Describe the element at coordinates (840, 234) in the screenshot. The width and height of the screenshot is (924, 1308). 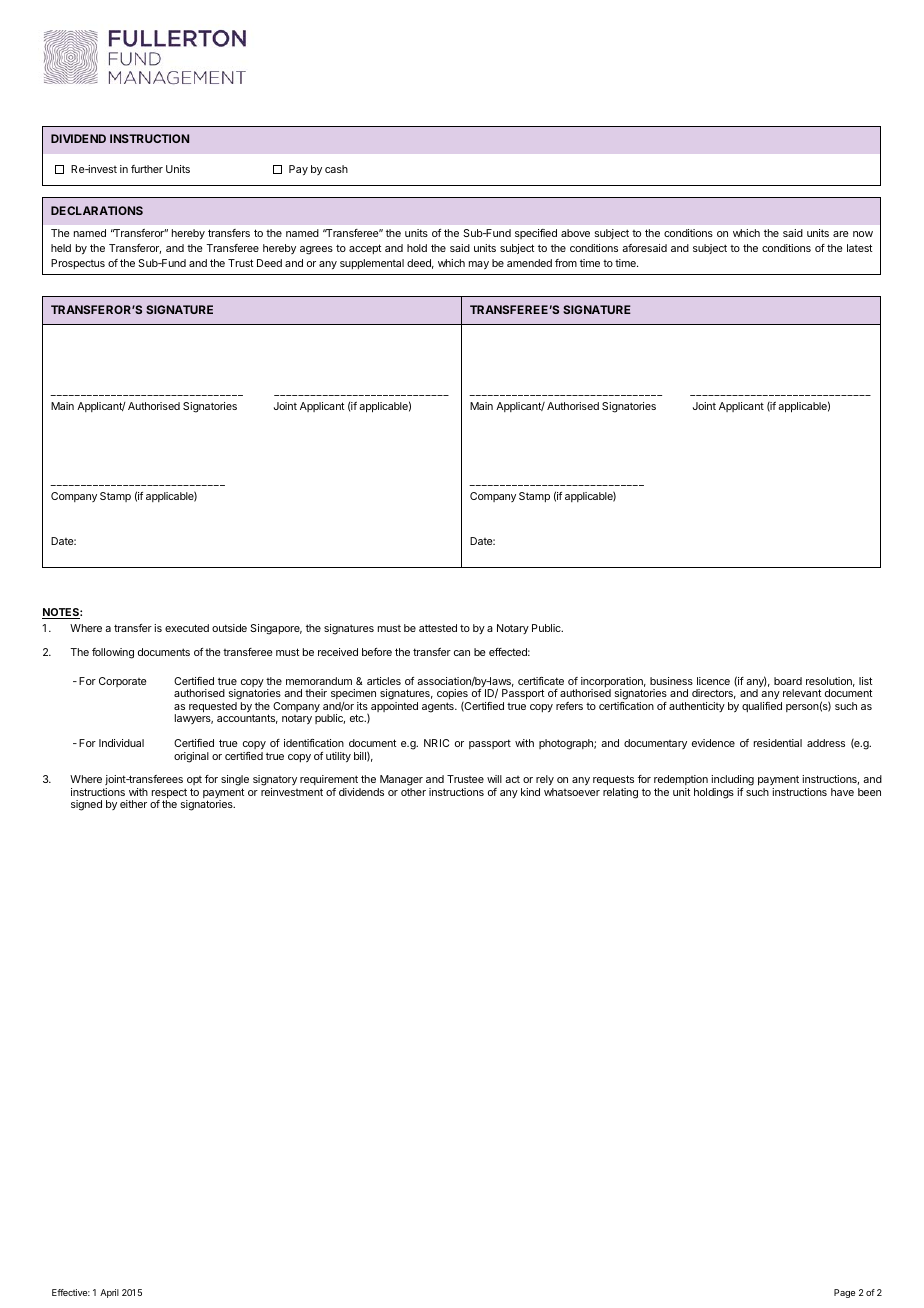
I see `are` at that location.
